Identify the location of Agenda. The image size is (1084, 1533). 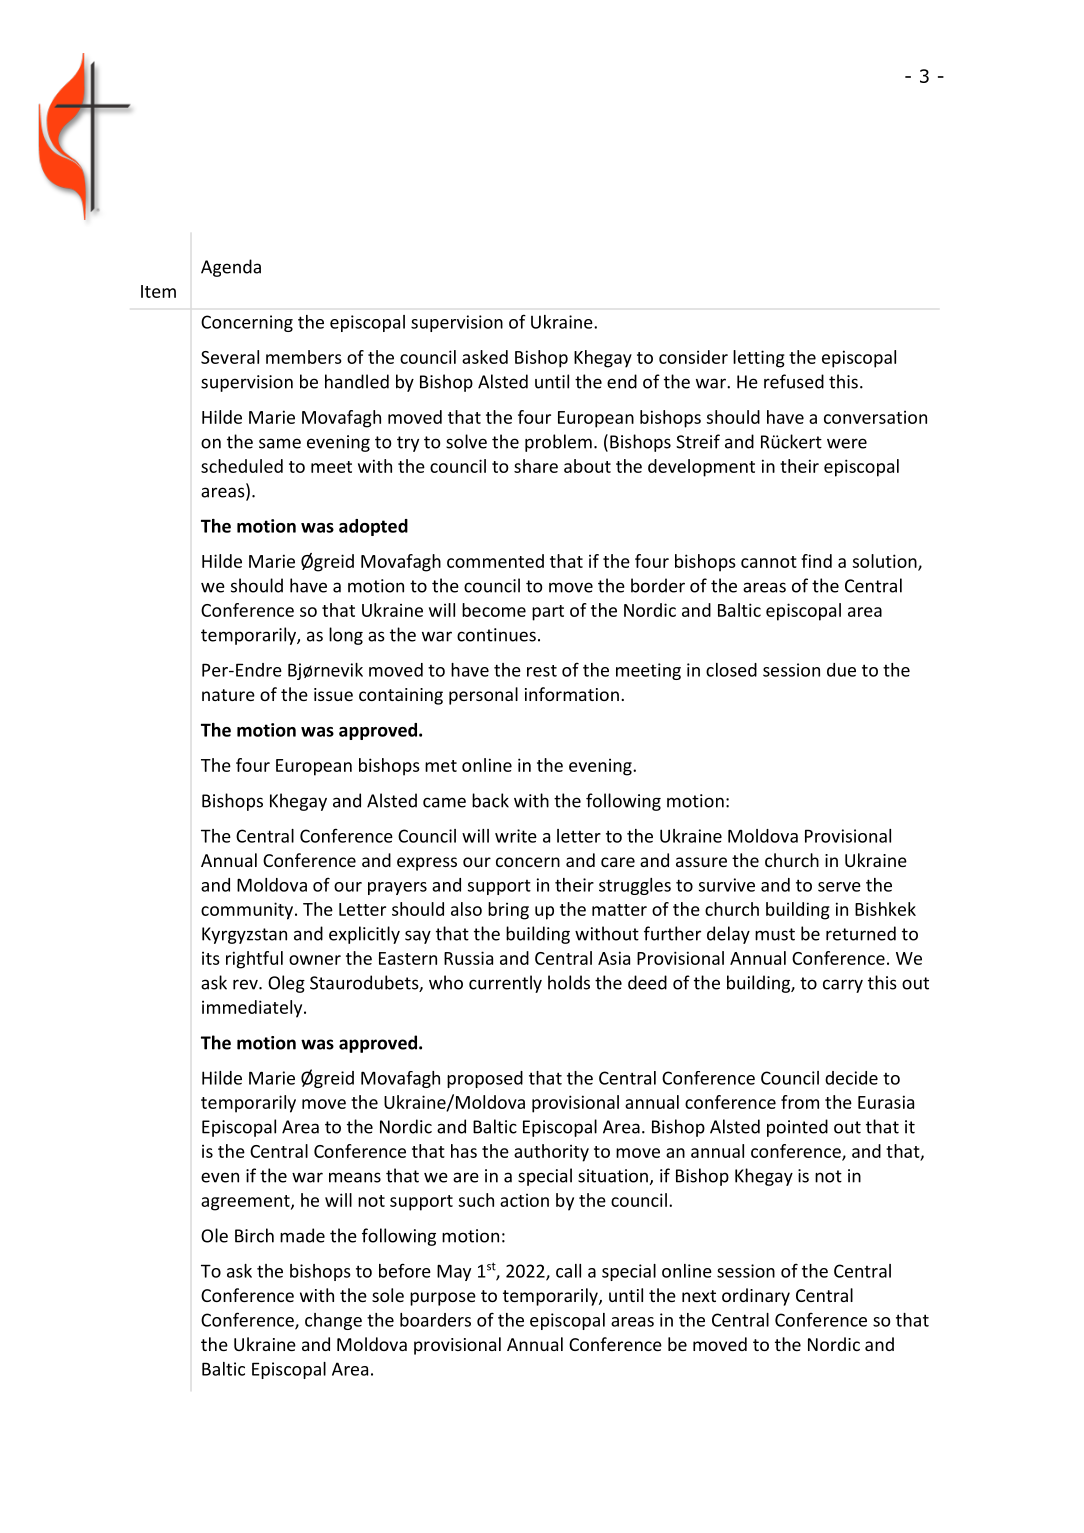
(231, 268).
